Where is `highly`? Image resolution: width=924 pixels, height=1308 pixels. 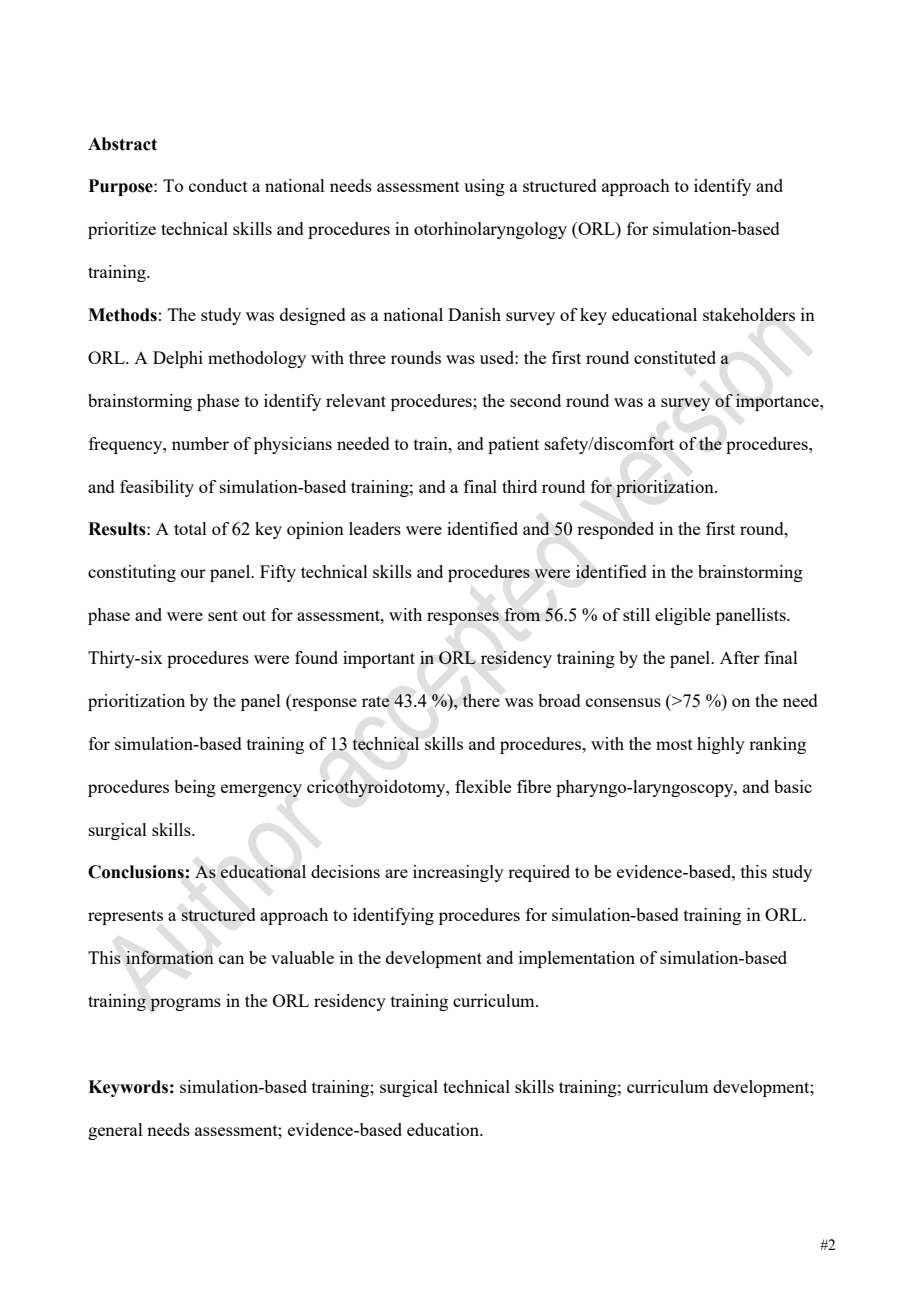 highly is located at coordinates (721, 745).
